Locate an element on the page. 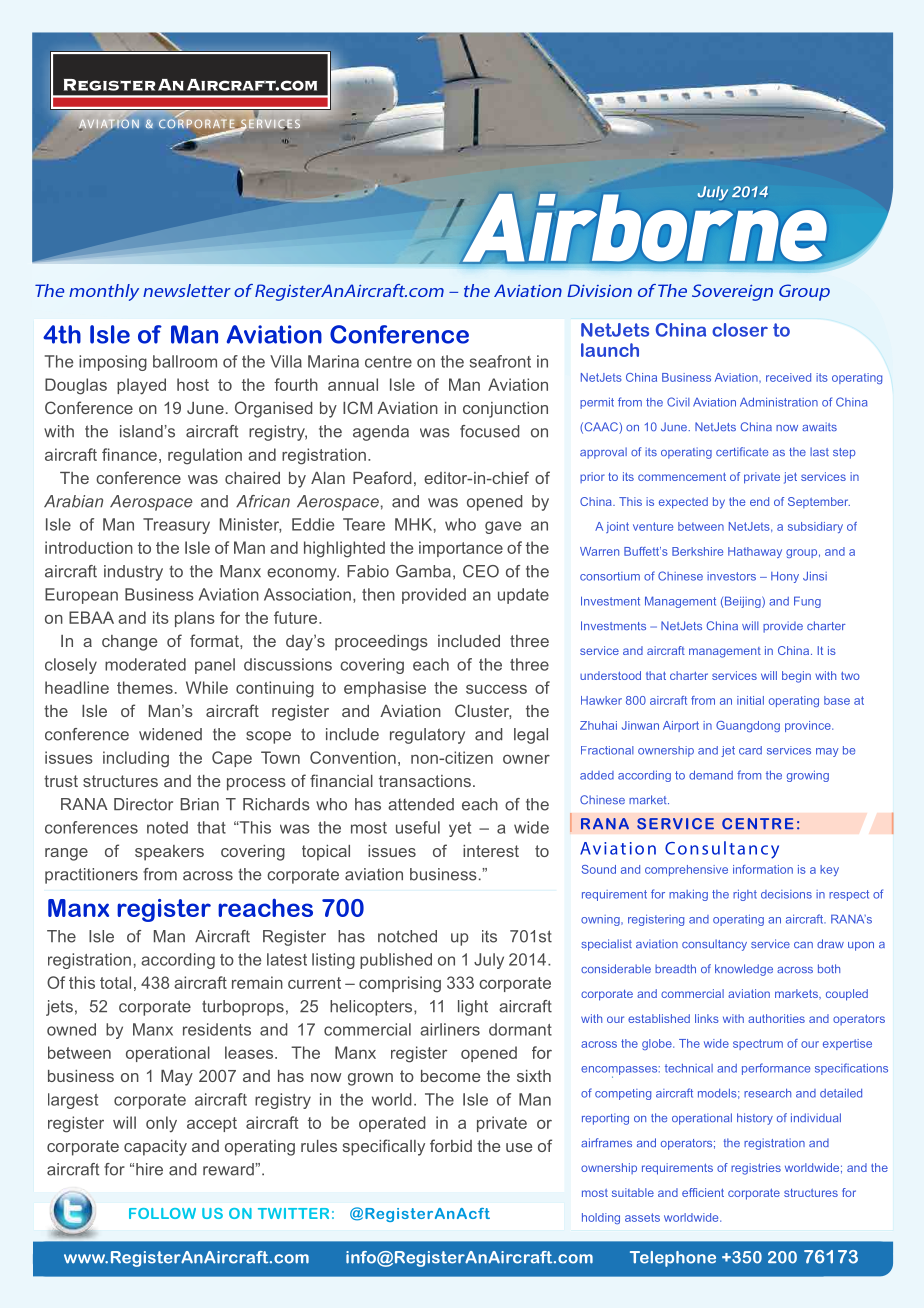 This page has height=1308, width=924. FOLLOW is located at coordinates (162, 1213).
